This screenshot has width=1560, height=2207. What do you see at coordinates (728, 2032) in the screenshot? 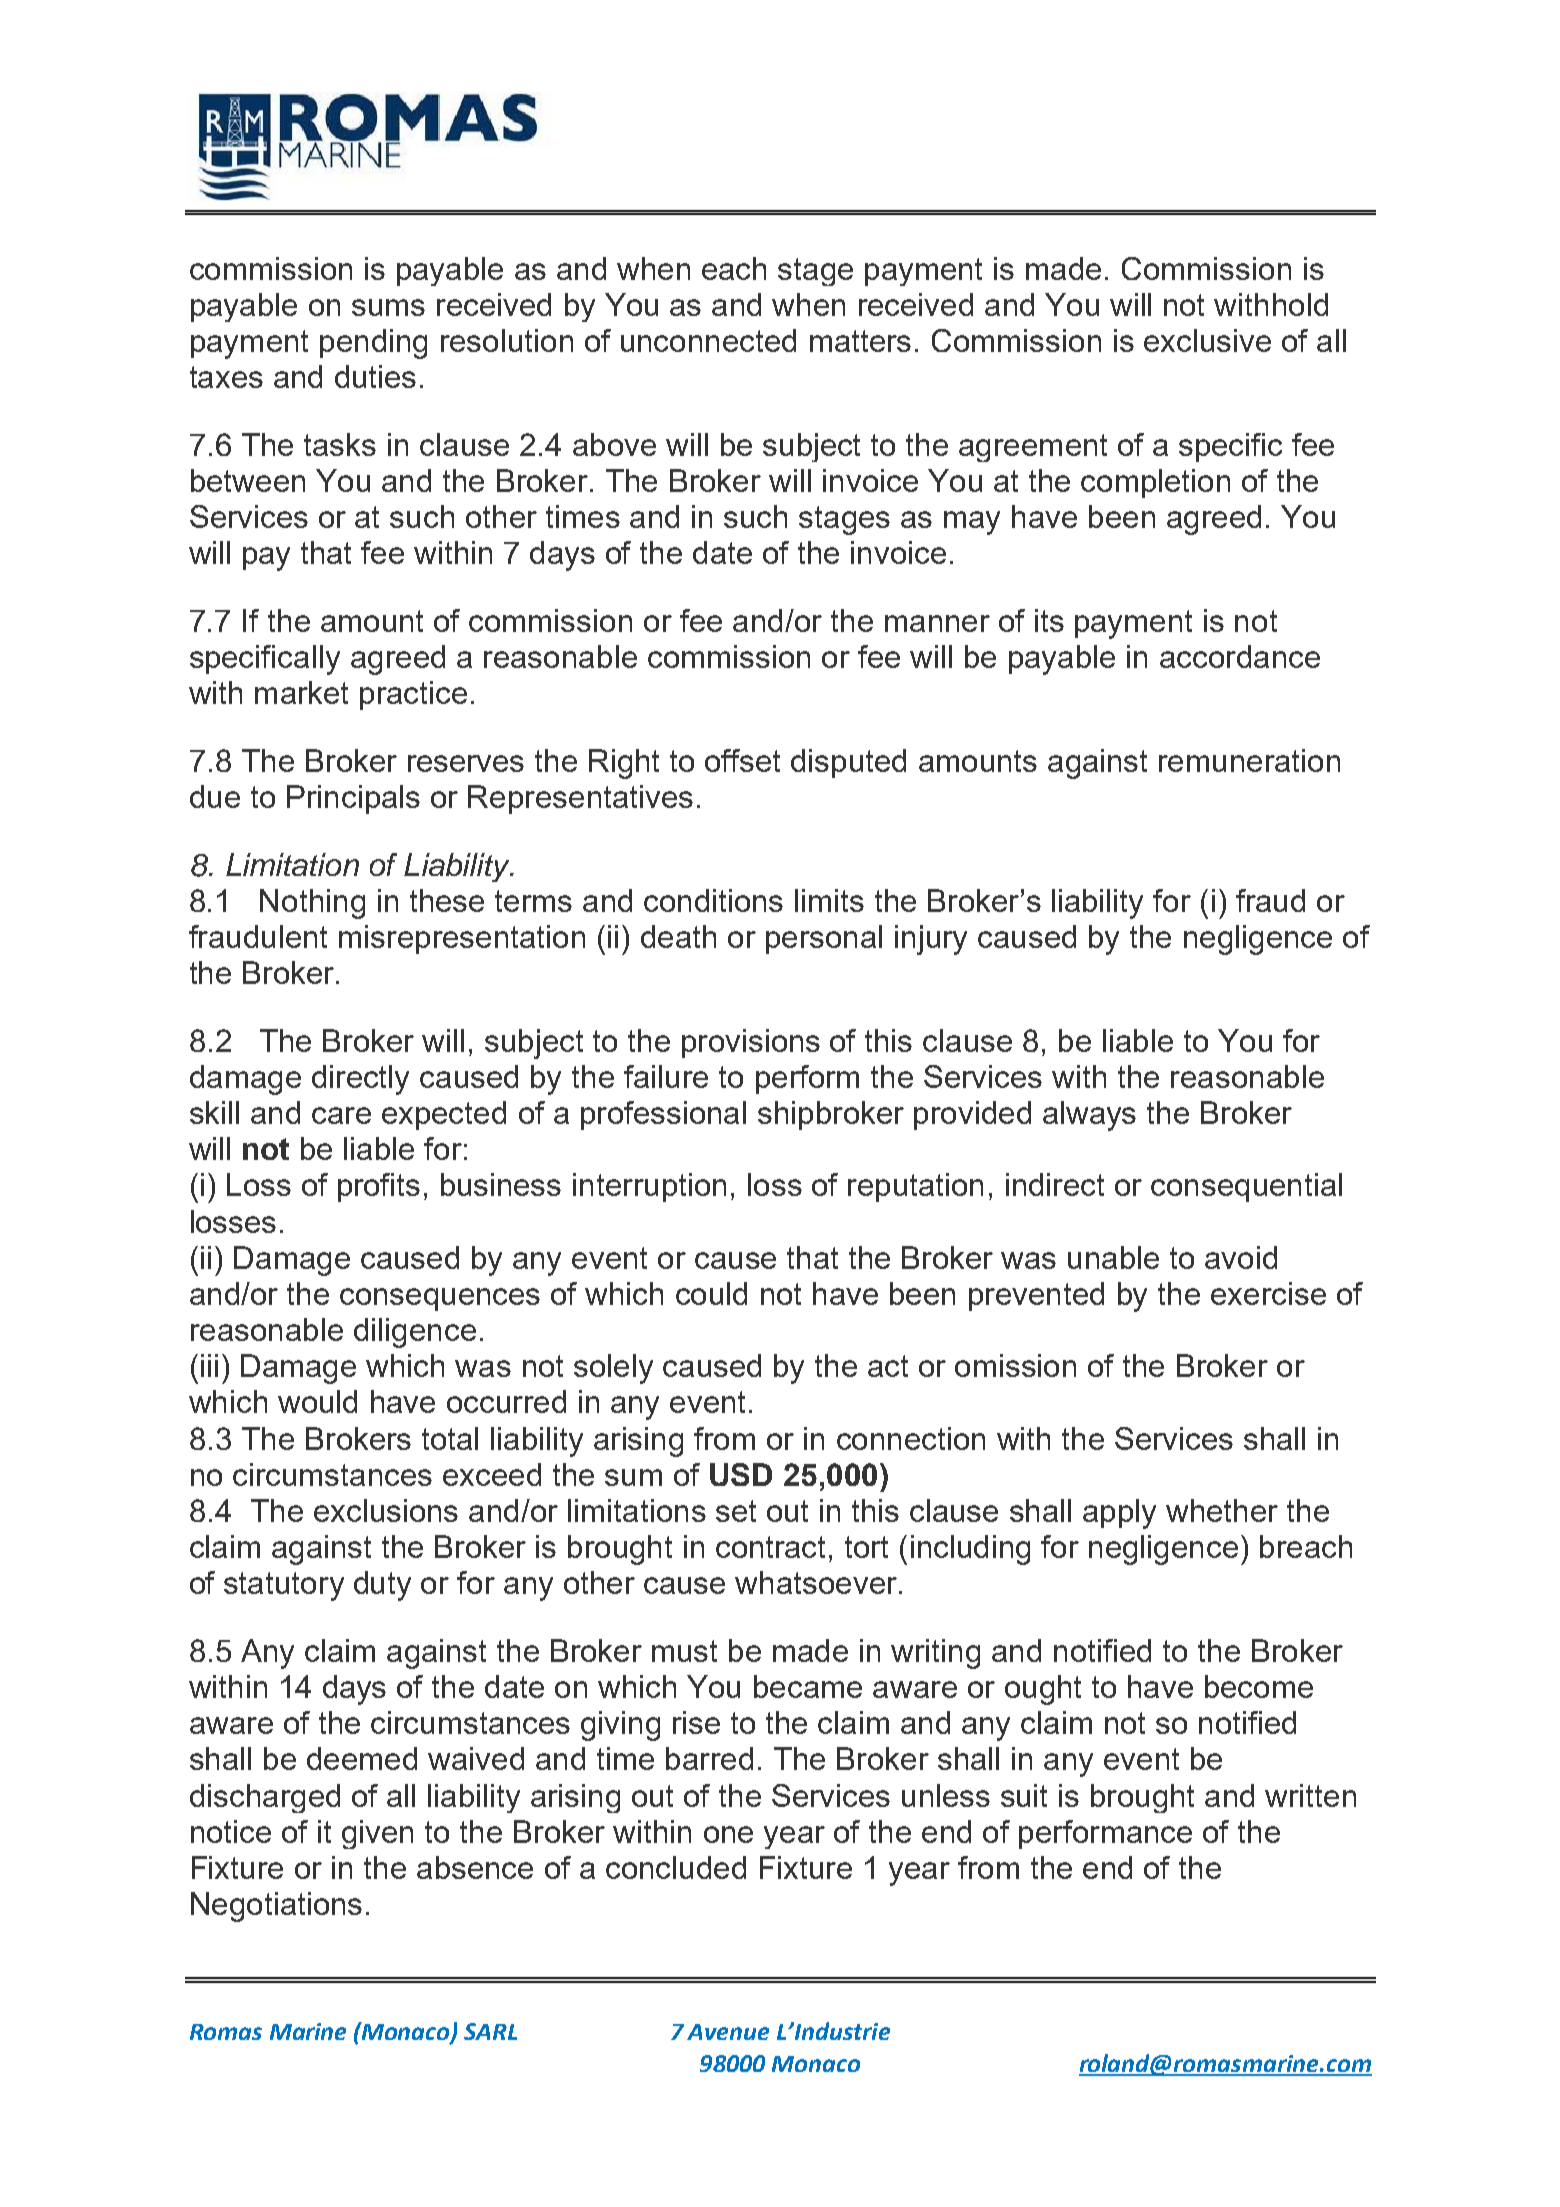
I see `Avenue` at bounding box center [728, 2032].
